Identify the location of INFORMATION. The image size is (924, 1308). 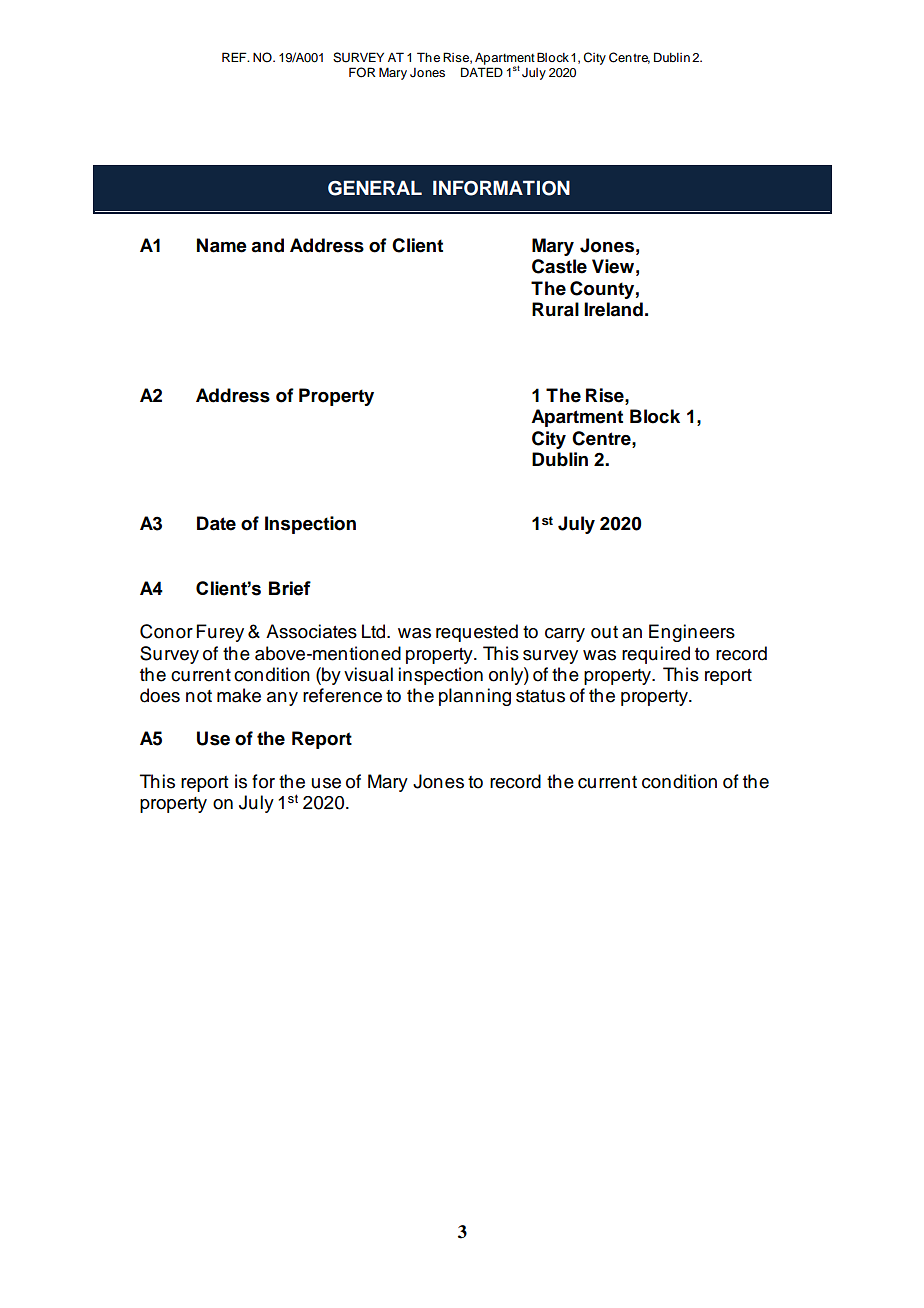
(501, 188).
